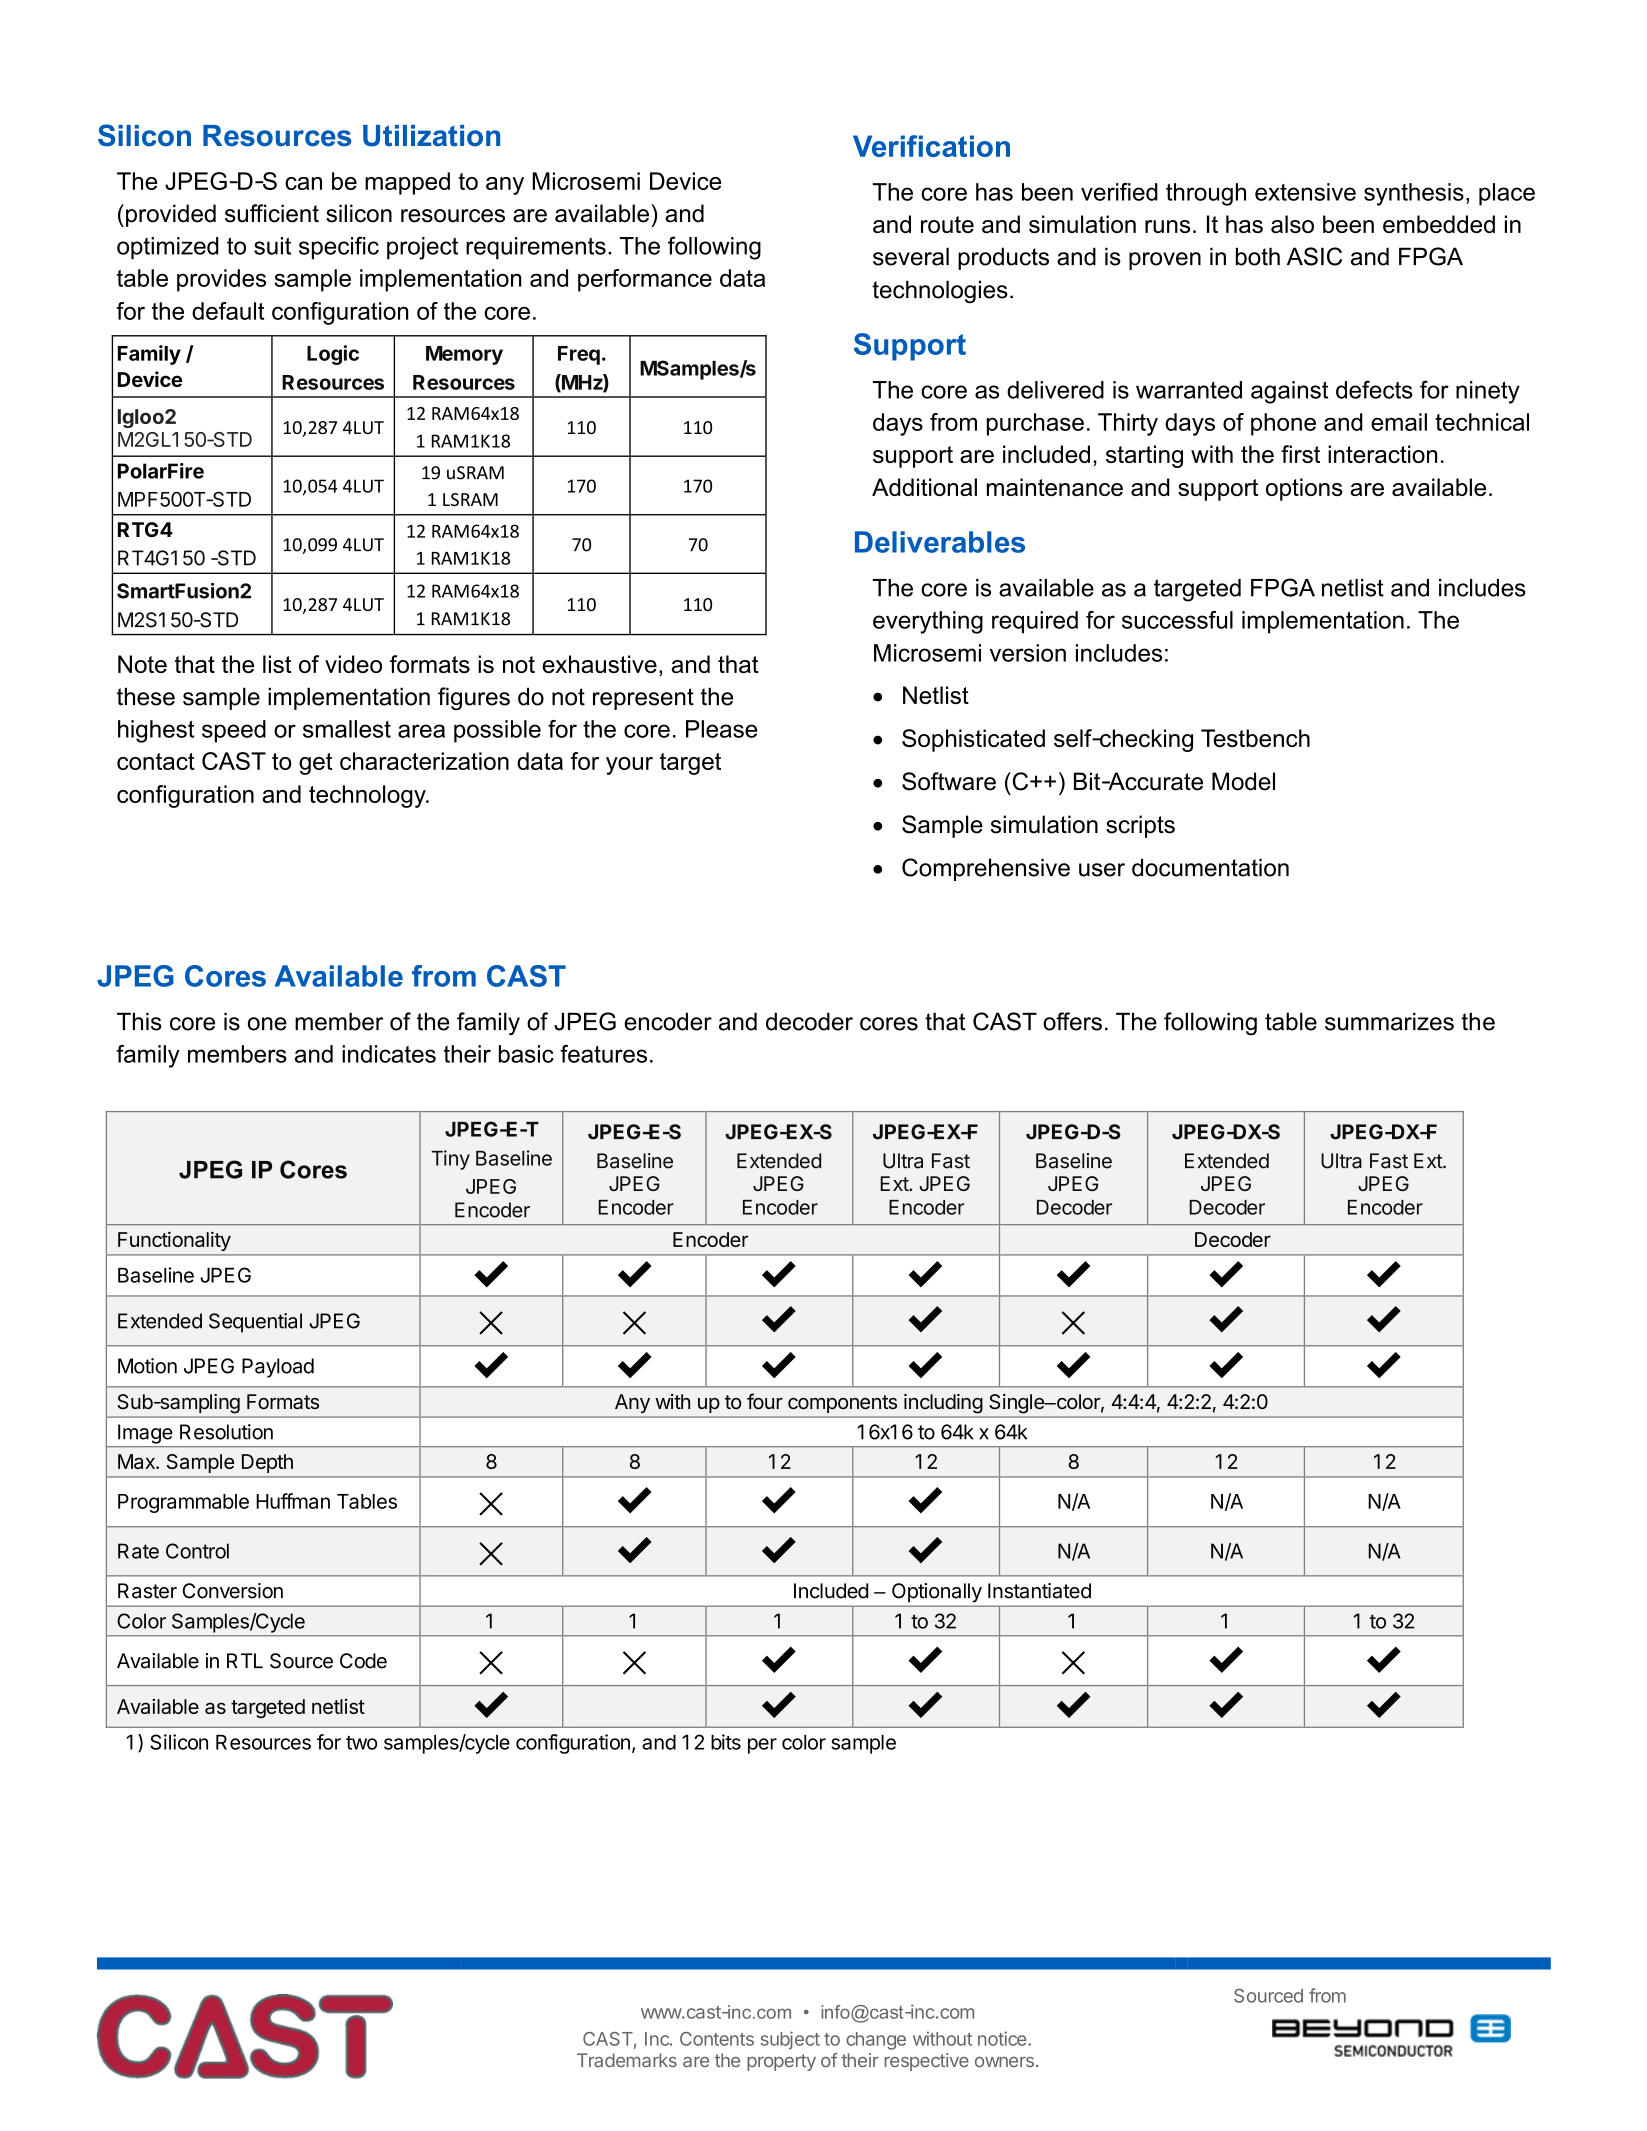 This screenshot has width=1647, height=2131. I want to click on components, so click(842, 1404).
